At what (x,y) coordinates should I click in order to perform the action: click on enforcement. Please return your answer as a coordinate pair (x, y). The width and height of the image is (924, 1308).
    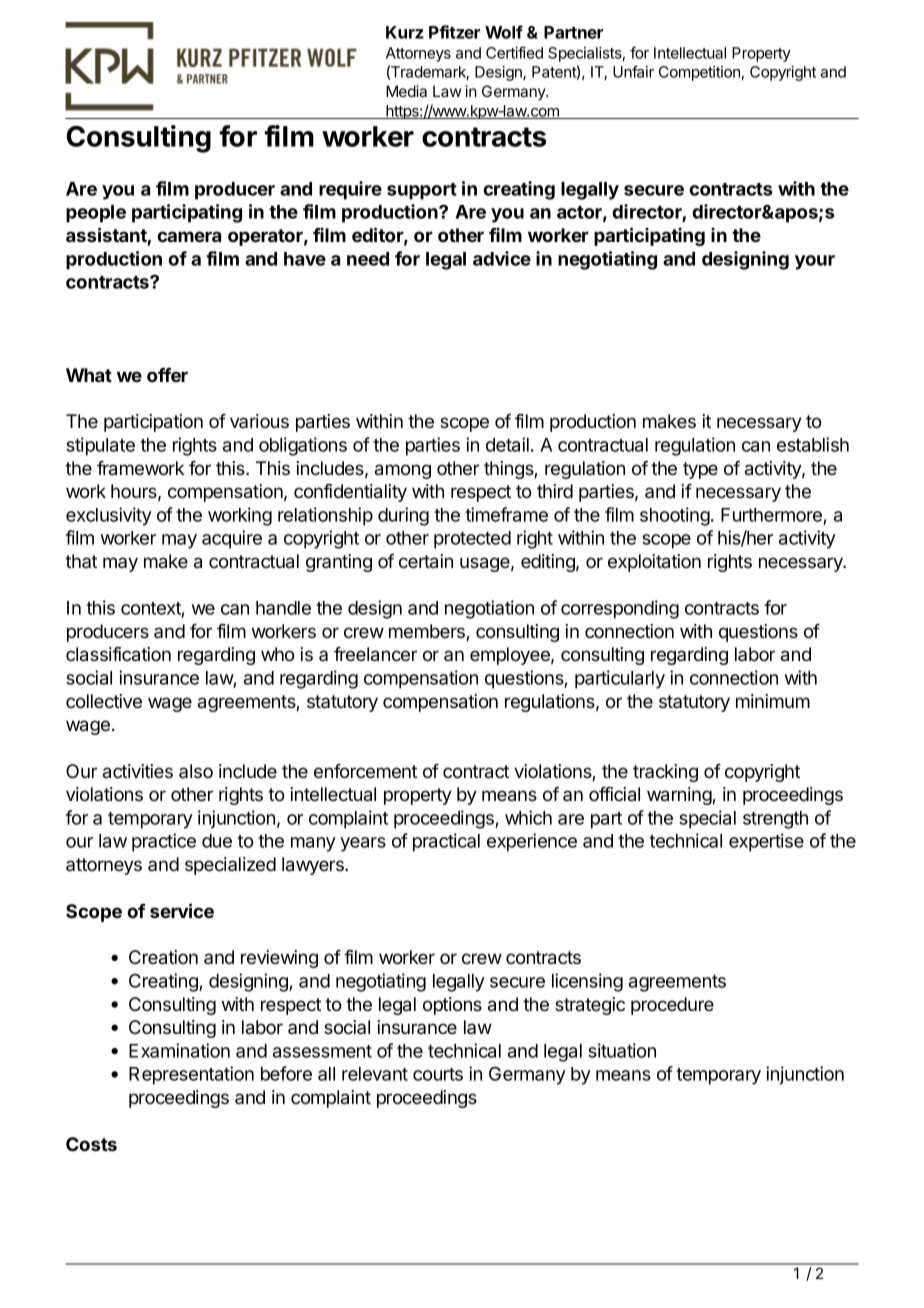
    Looking at the image, I should click on (365, 771).
